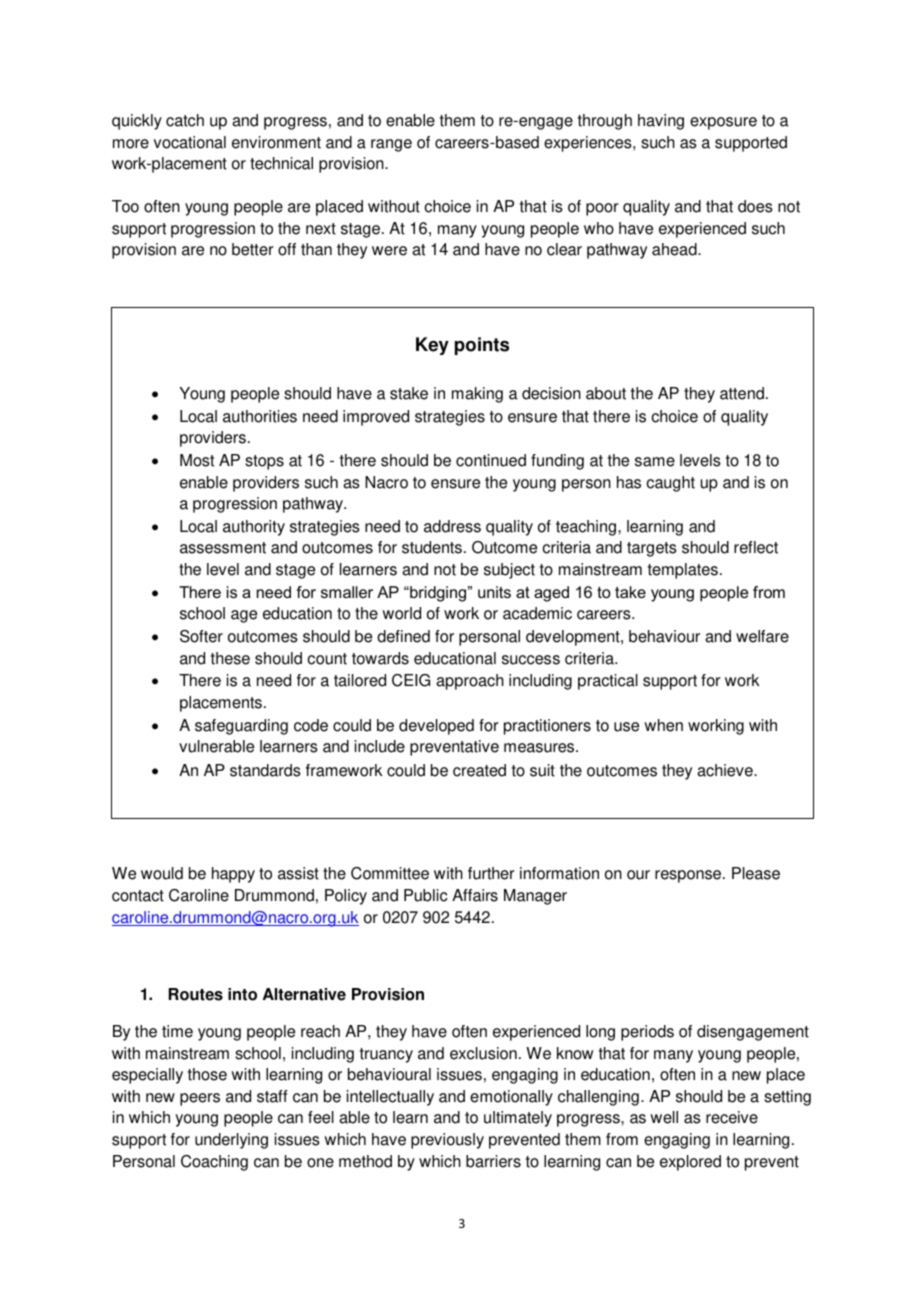 This image has width=924, height=1308. What do you see at coordinates (470, 682) in the image?
I see `approach` at bounding box center [470, 682].
